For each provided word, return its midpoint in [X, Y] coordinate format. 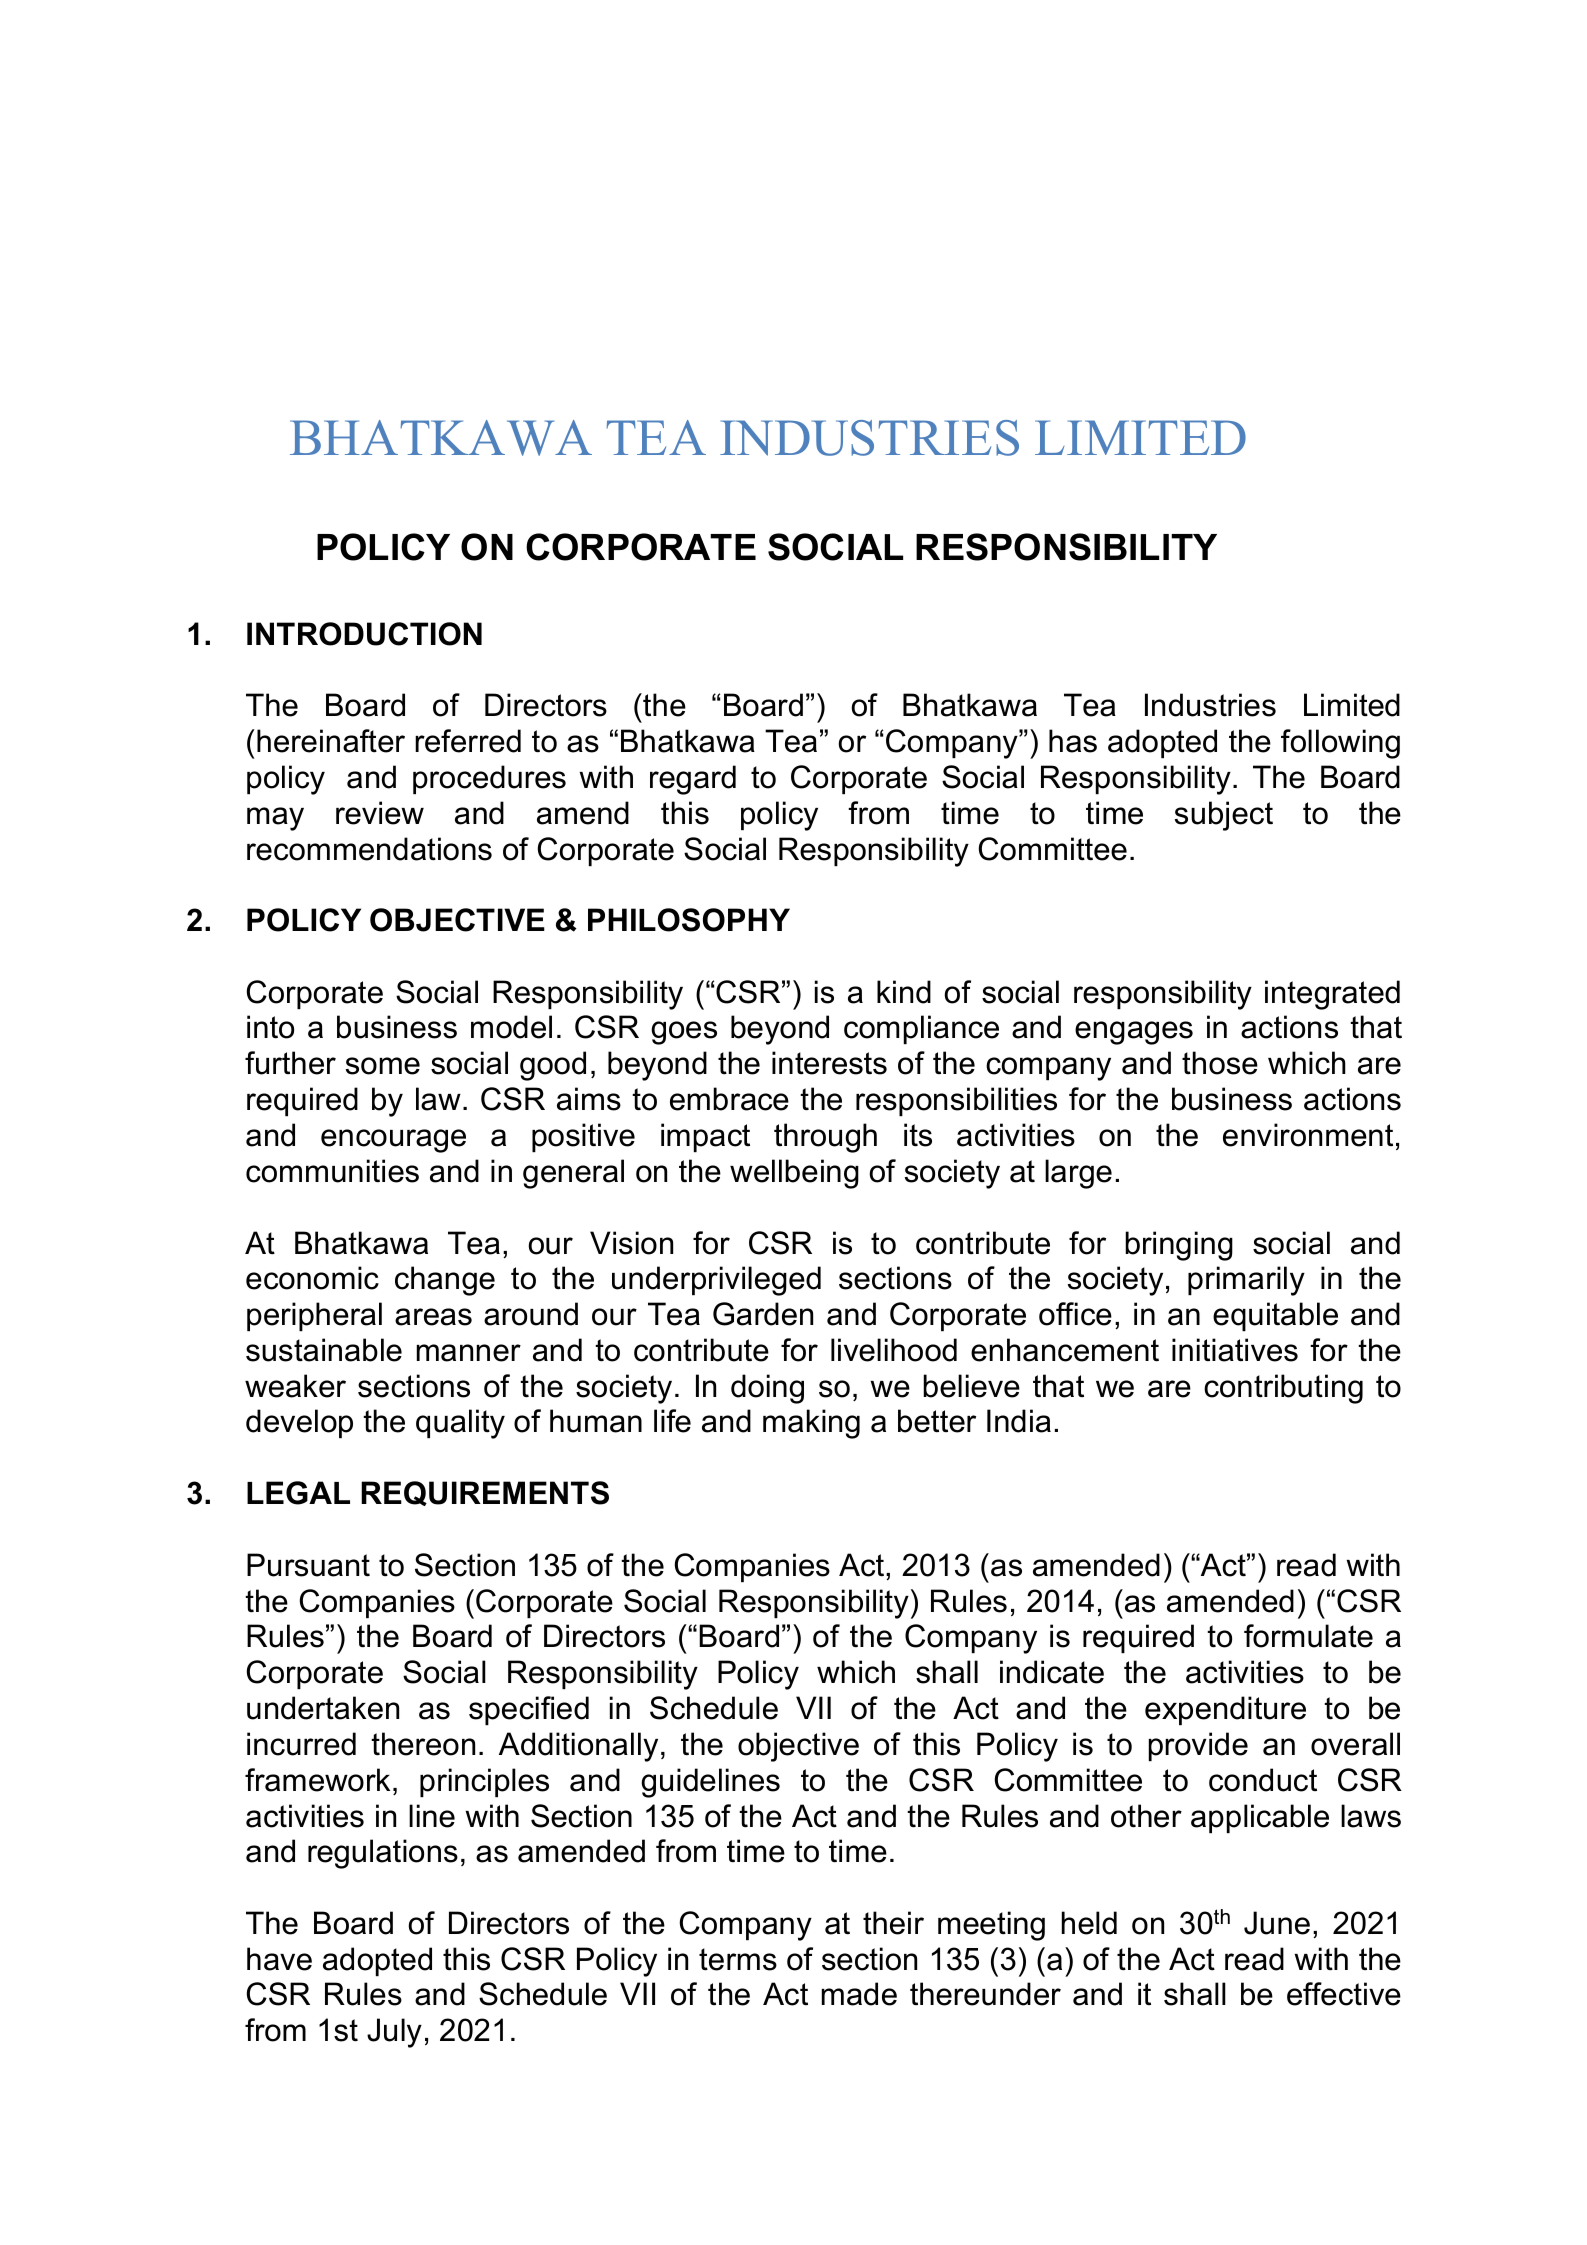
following [1340, 744]
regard [693, 780]
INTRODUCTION [364, 634]
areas [433, 1317]
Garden [763, 1314]
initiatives [1235, 1350]
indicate [1052, 1672]
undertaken [323, 1708]
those [1220, 1063]
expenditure [1225, 1710]
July [394, 2033]
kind [904, 992]
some [383, 1066]
